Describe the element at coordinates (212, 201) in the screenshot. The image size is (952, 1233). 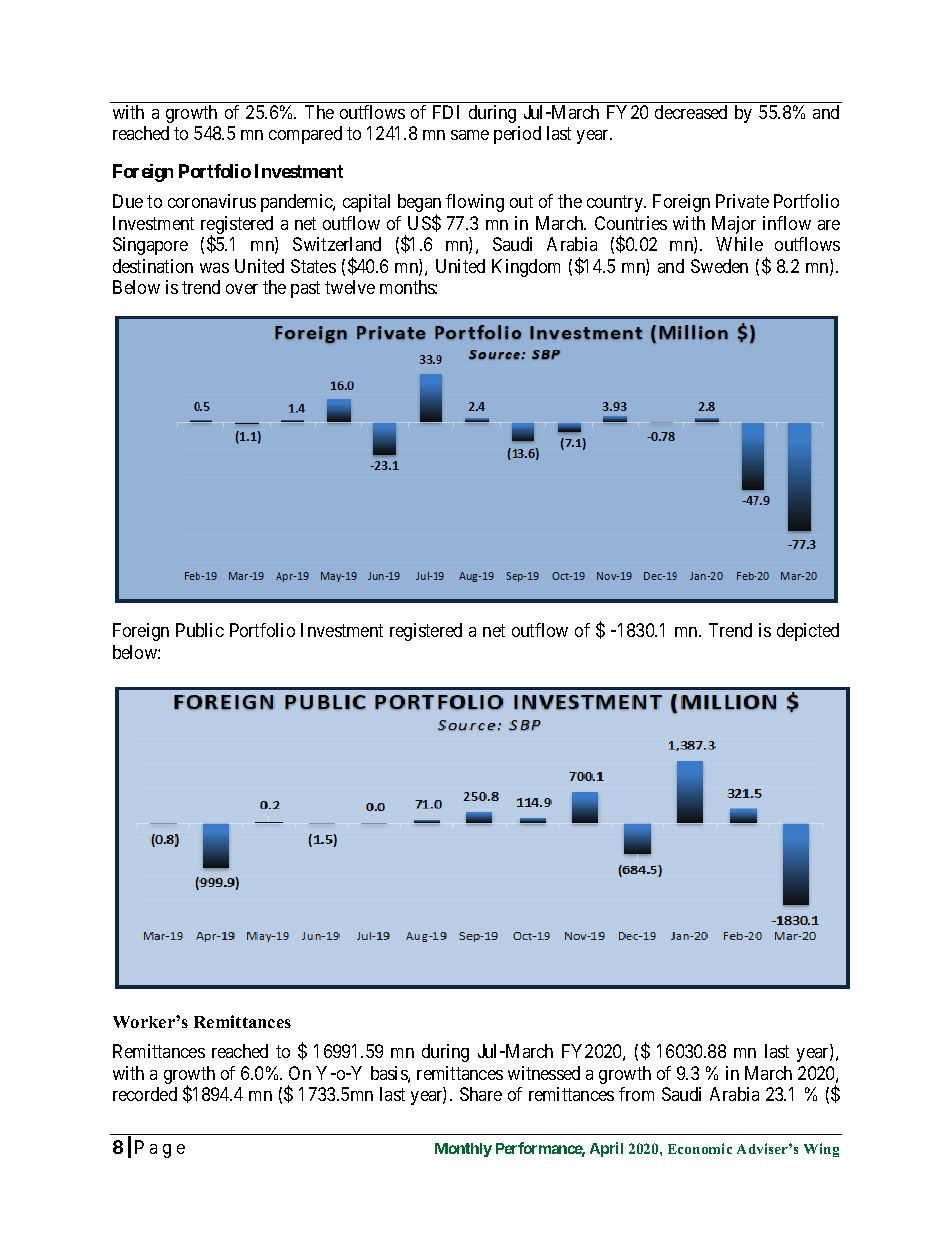
I see `coronavirus` at that location.
